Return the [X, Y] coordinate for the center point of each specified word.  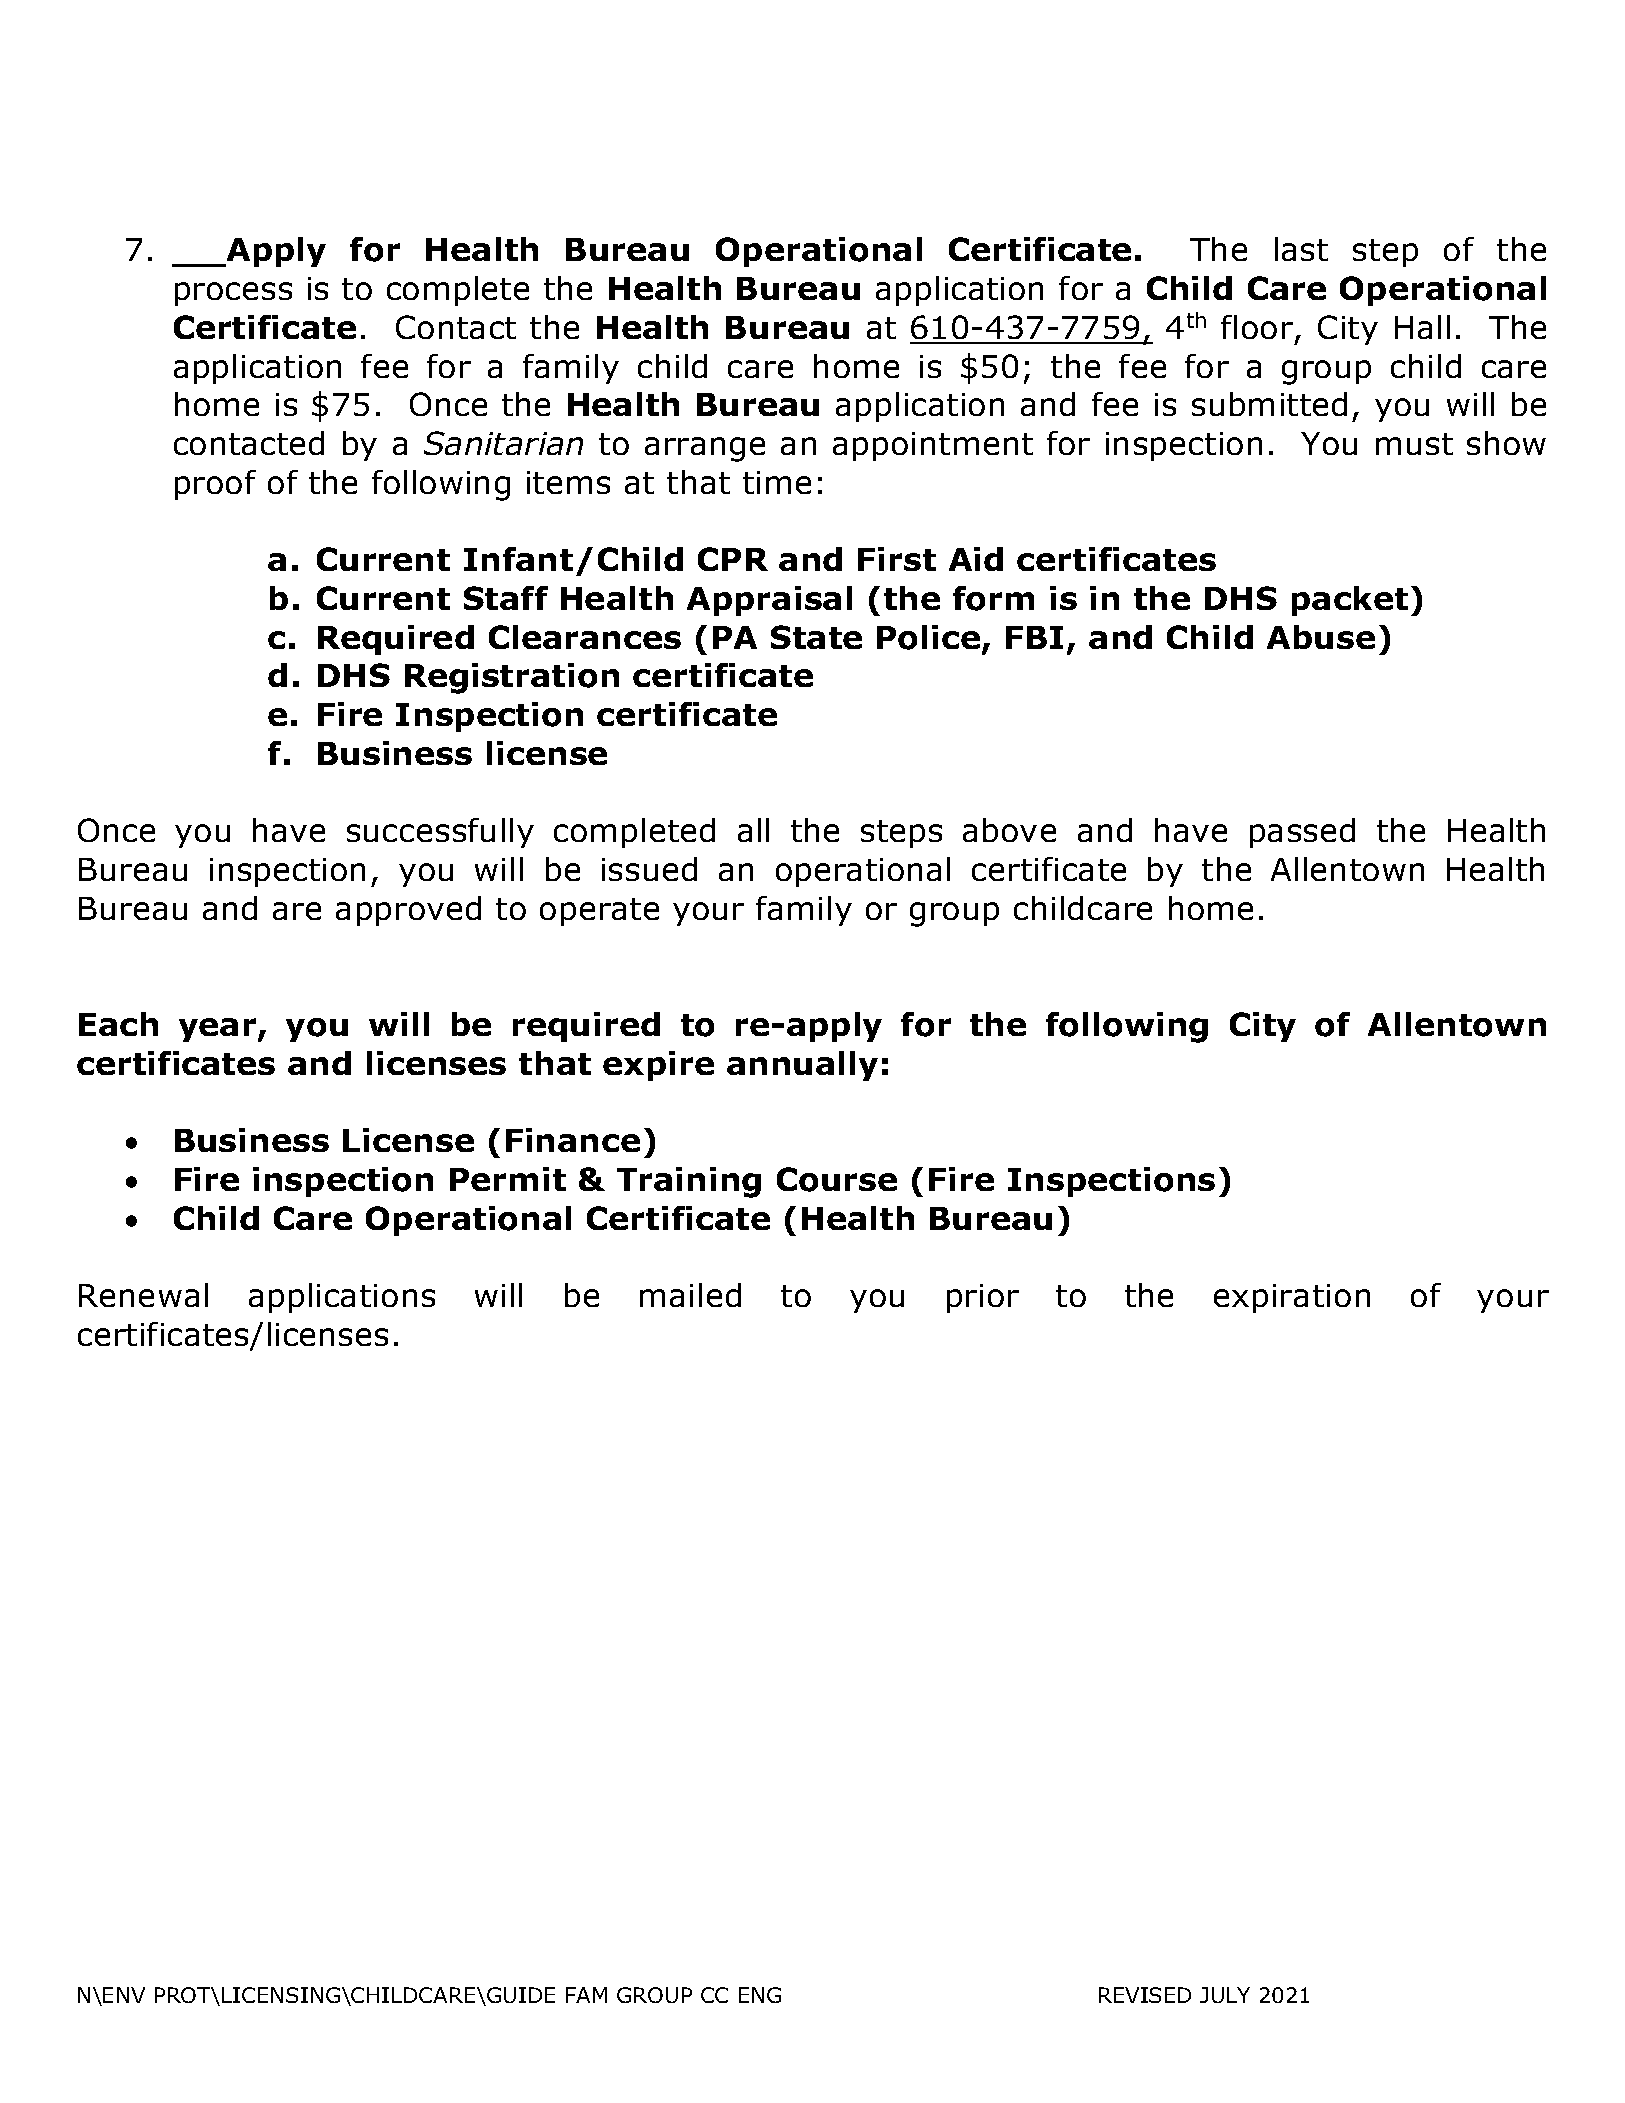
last [1301, 249]
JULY [1225, 1995]
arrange [705, 449]
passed [1302, 833]
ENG [760, 1995]
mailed [690, 1295]
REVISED [1145, 1995]
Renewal [143, 1295]
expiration [1292, 1298]
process [233, 294]
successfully [440, 833]
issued [649, 869]
